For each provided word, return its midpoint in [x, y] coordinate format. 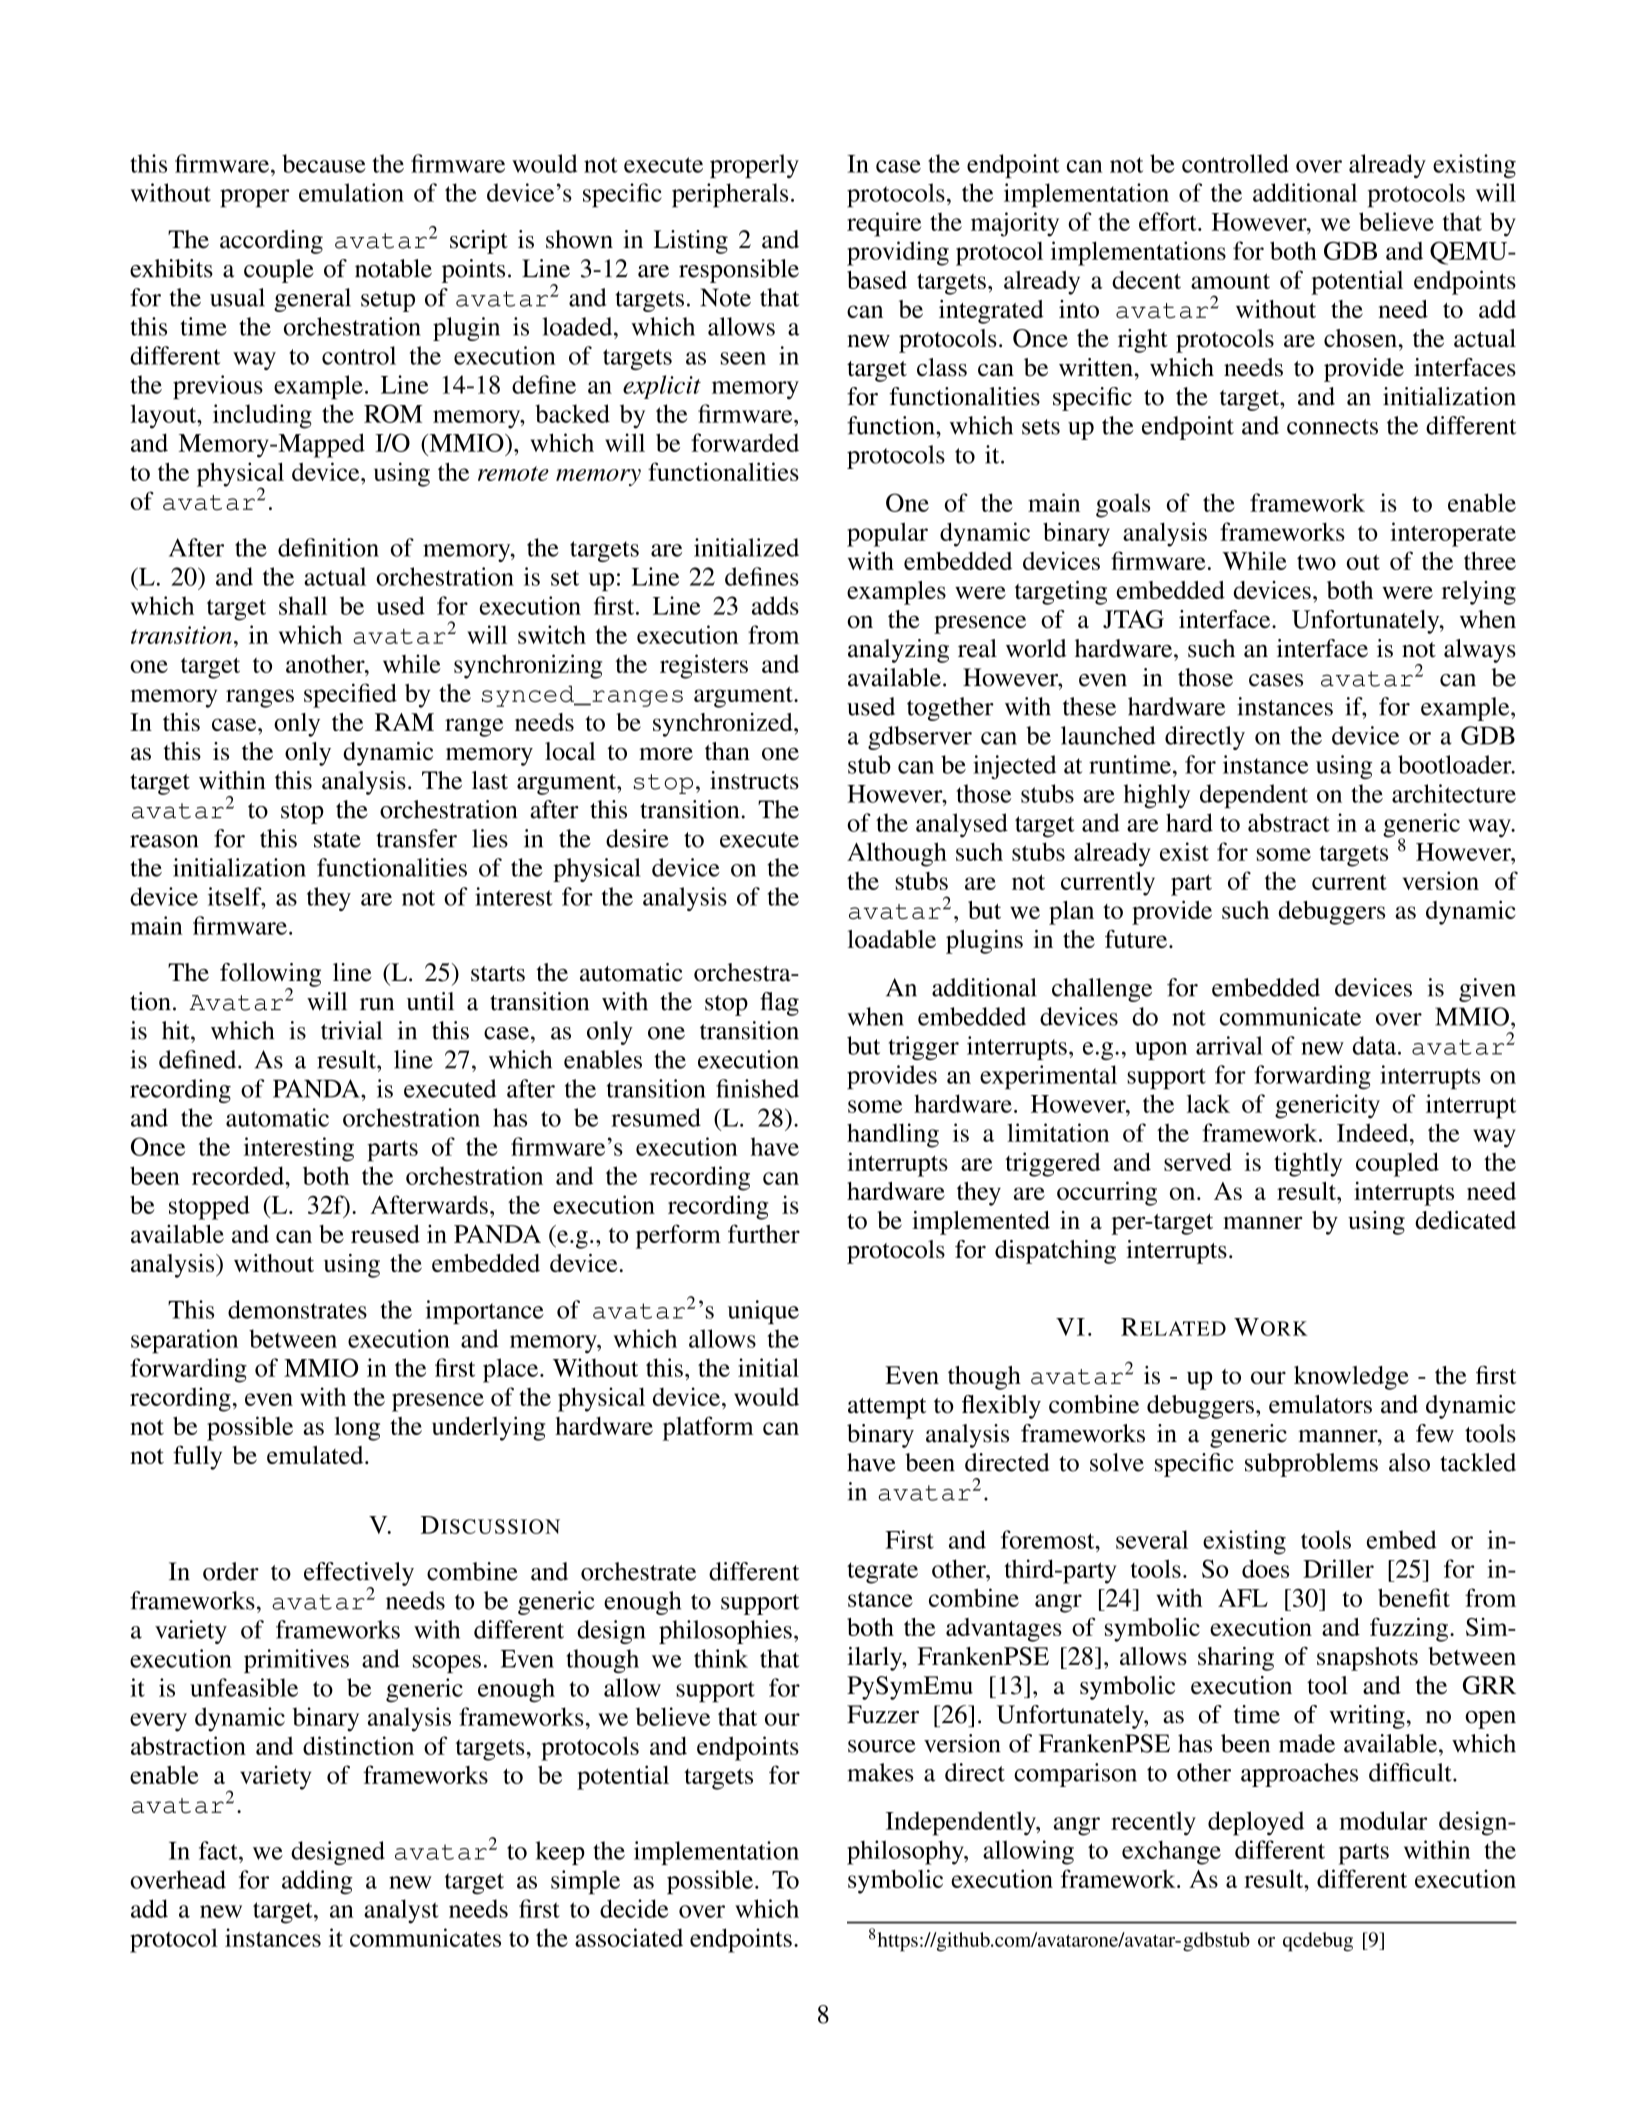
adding [317, 1882]
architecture [1454, 793]
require [884, 224]
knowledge [1351, 1378]
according [271, 242]
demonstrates [297, 1309]
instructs [754, 780]
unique [763, 1312]
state [337, 840]
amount [1230, 281]
